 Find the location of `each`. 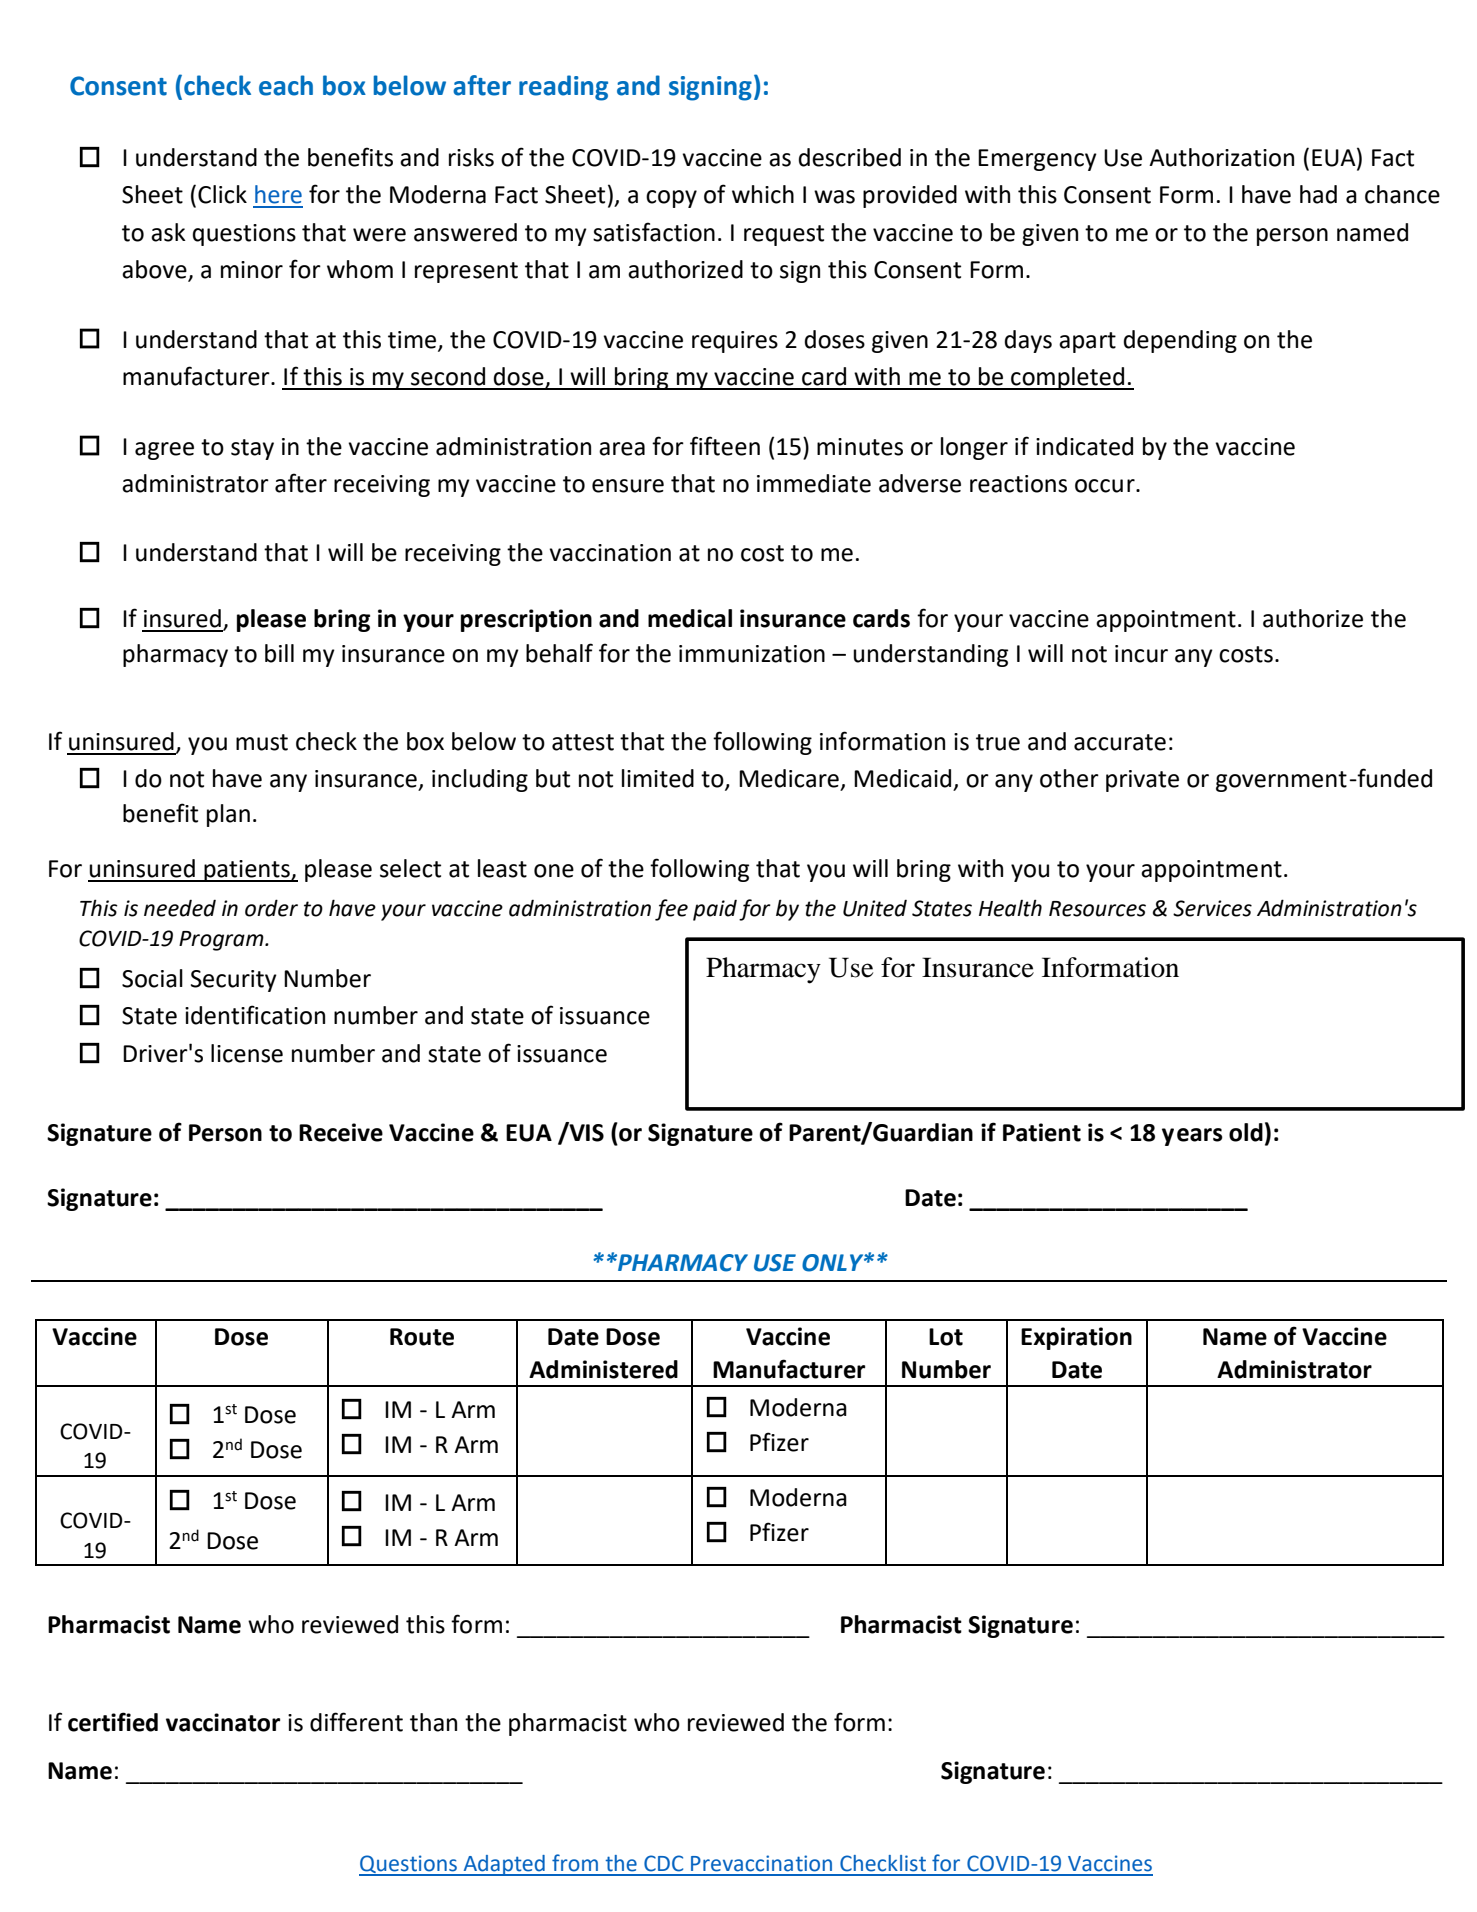

each is located at coordinates (286, 85).
